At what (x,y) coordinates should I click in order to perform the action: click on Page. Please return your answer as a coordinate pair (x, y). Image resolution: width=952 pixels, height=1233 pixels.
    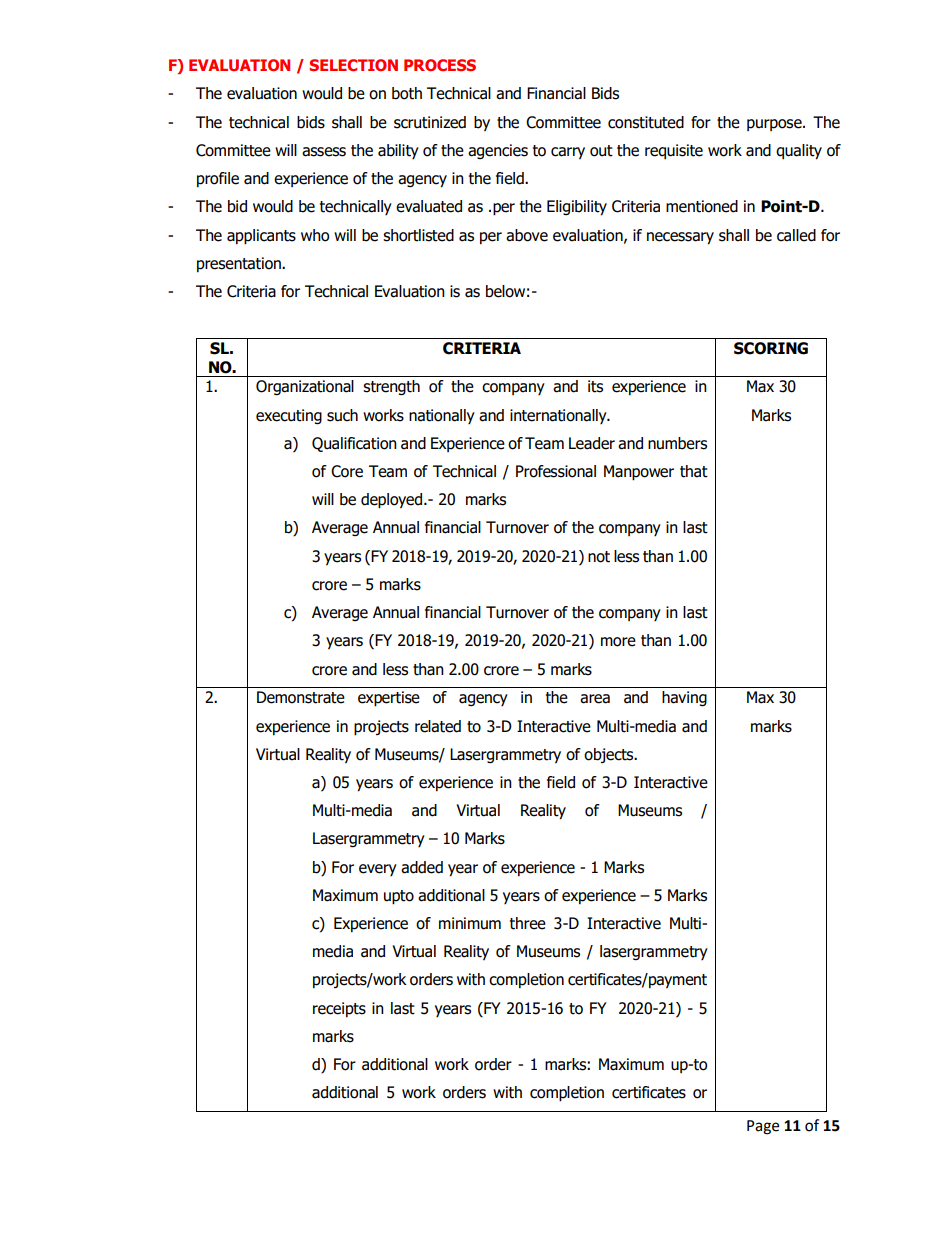
    Looking at the image, I should click on (763, 1127).
